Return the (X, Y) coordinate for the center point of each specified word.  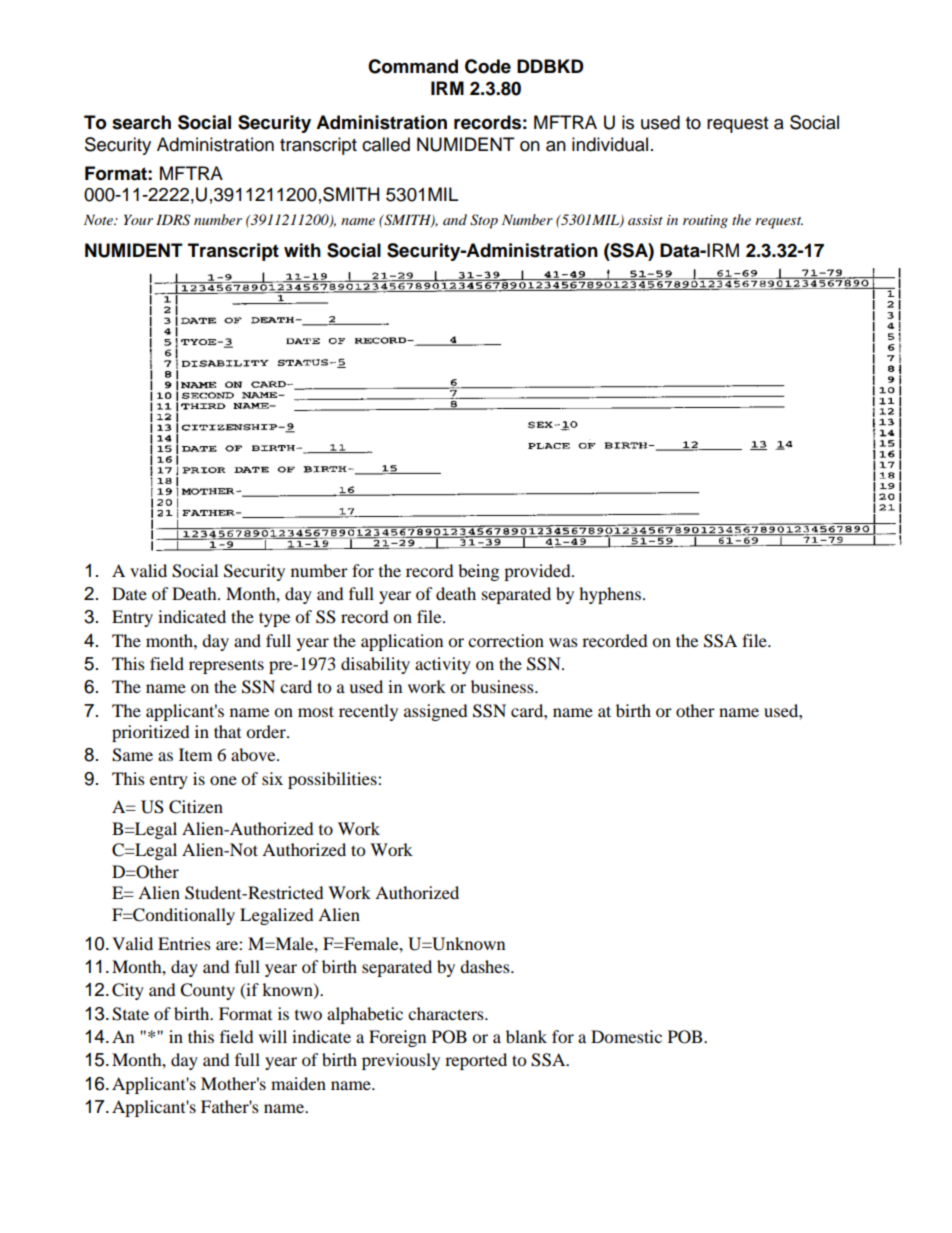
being (478, 572)
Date (129, 593)
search (141, 122)
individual (610, 144)
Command (413, 66)
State (130, 1014)
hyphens (610, 595)
